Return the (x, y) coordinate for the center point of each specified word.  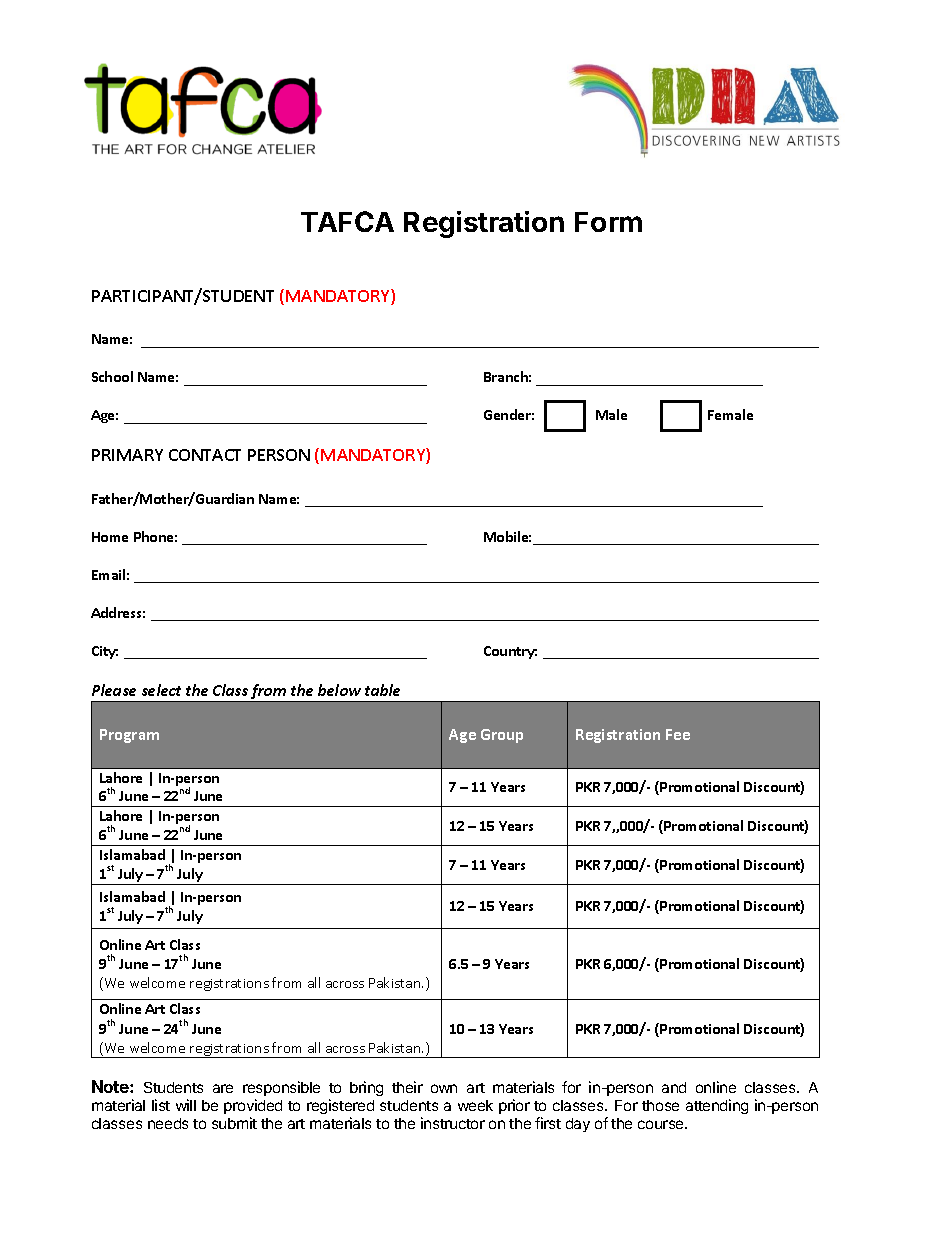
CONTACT (205, 455)
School (112, 376)
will (186, 1105)
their (407, 1087)
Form (608, 222)
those (660, 1105)
